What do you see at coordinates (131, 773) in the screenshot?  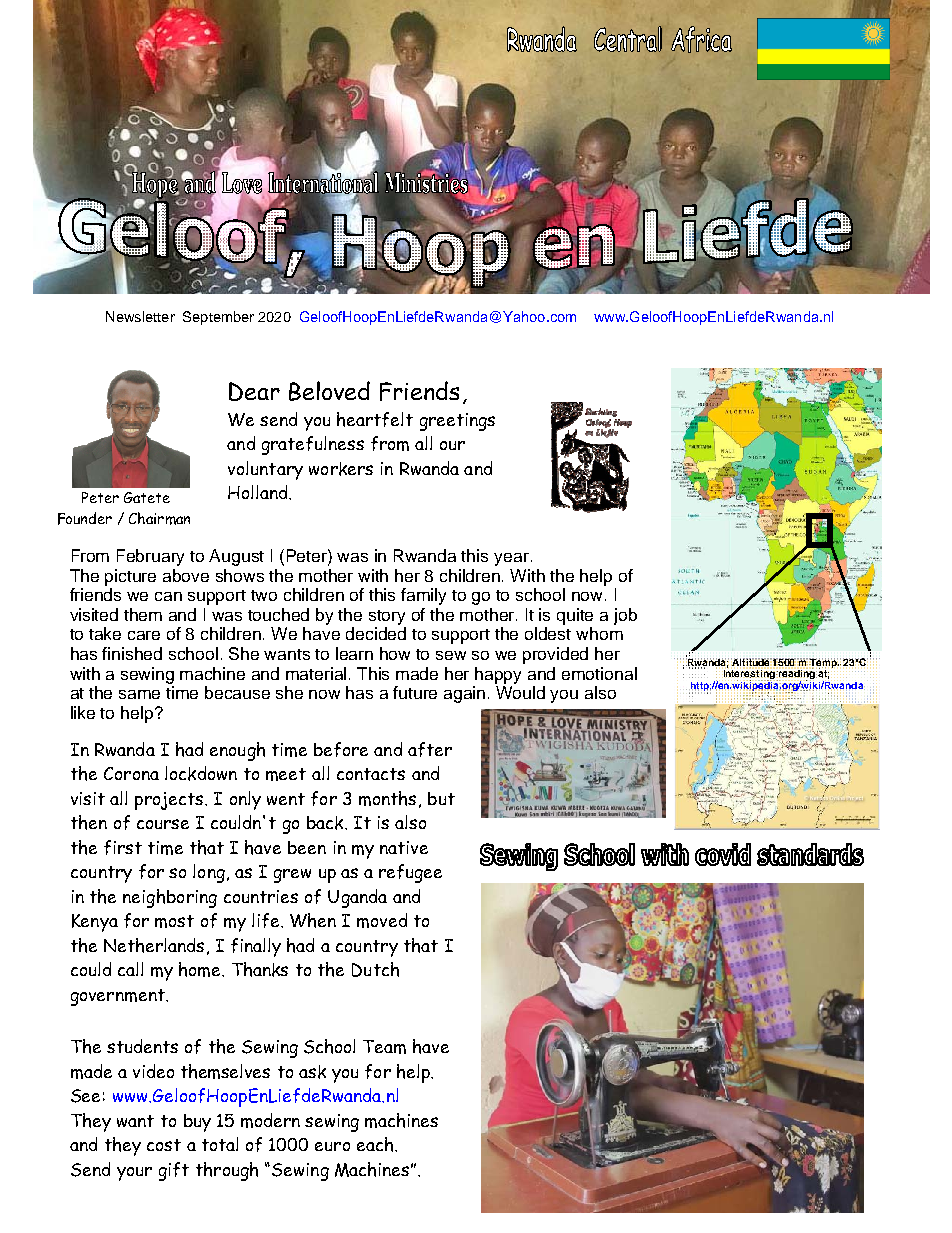 I see `Corona` at bounding box center [131, 773].
